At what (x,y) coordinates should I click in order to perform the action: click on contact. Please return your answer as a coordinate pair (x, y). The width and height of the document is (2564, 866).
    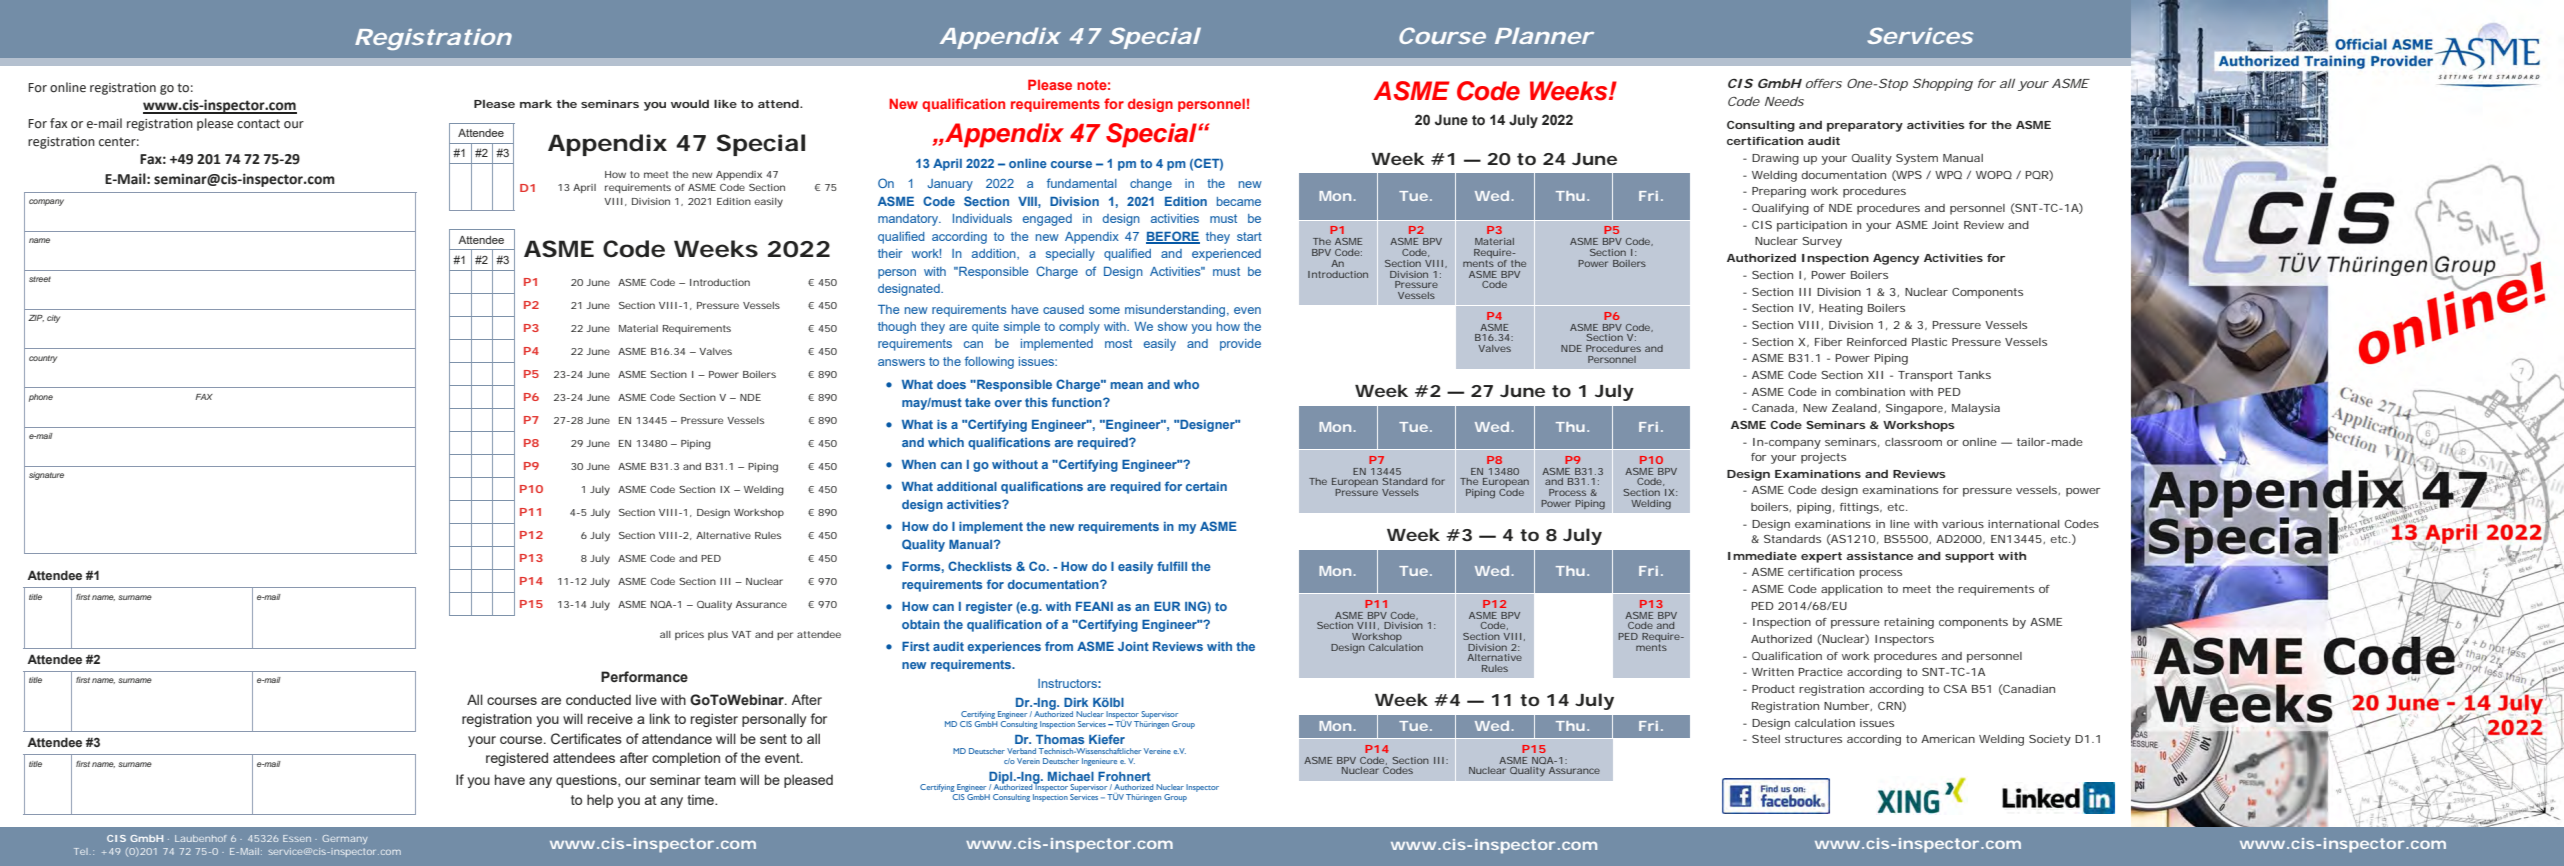
    Looking at the image, I should click on (258, 123).
